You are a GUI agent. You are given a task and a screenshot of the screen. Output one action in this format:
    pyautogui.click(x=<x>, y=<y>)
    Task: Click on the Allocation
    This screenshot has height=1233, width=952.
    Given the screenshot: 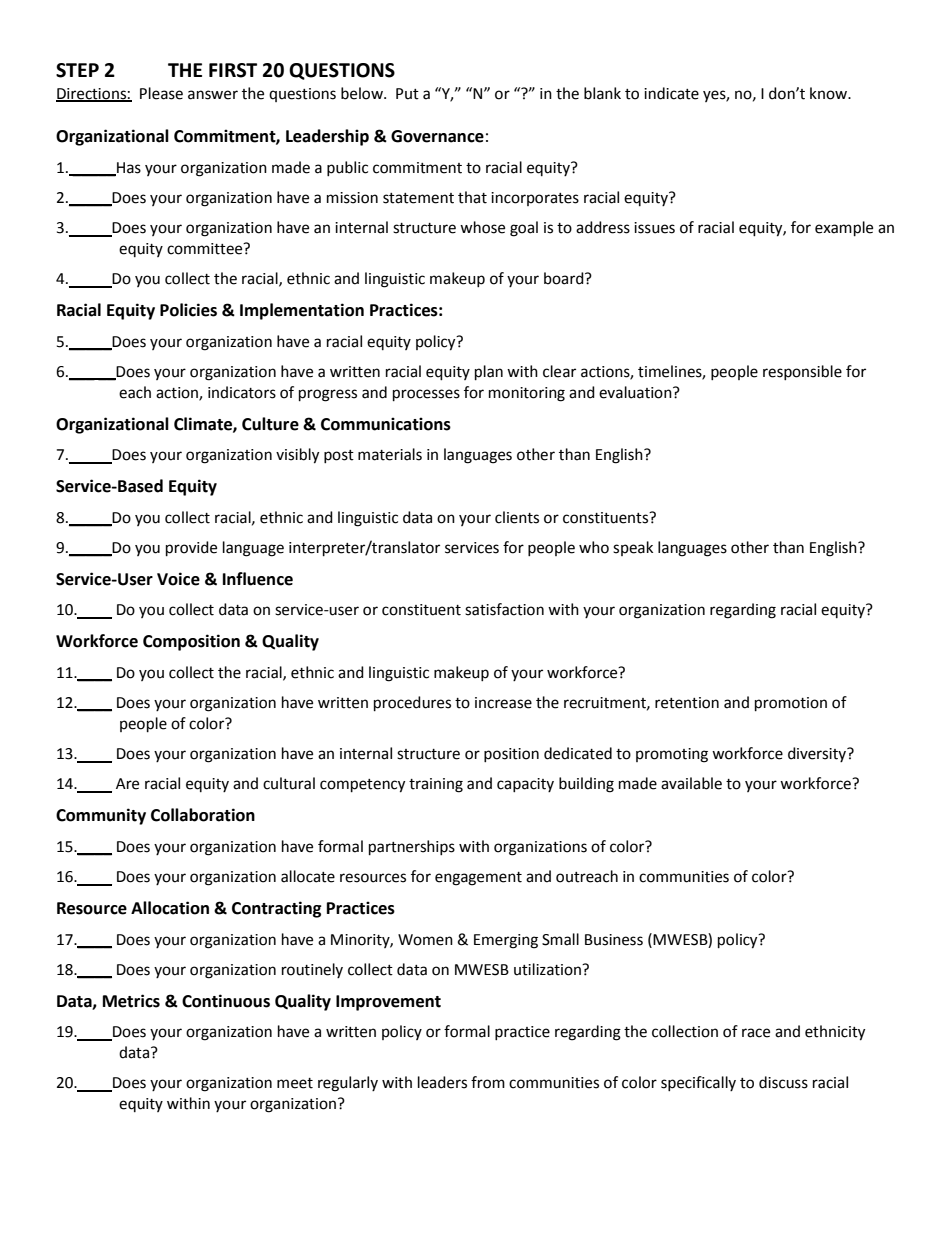 What is the action you would take?
    pyautogui.click(x=170, y=908)
